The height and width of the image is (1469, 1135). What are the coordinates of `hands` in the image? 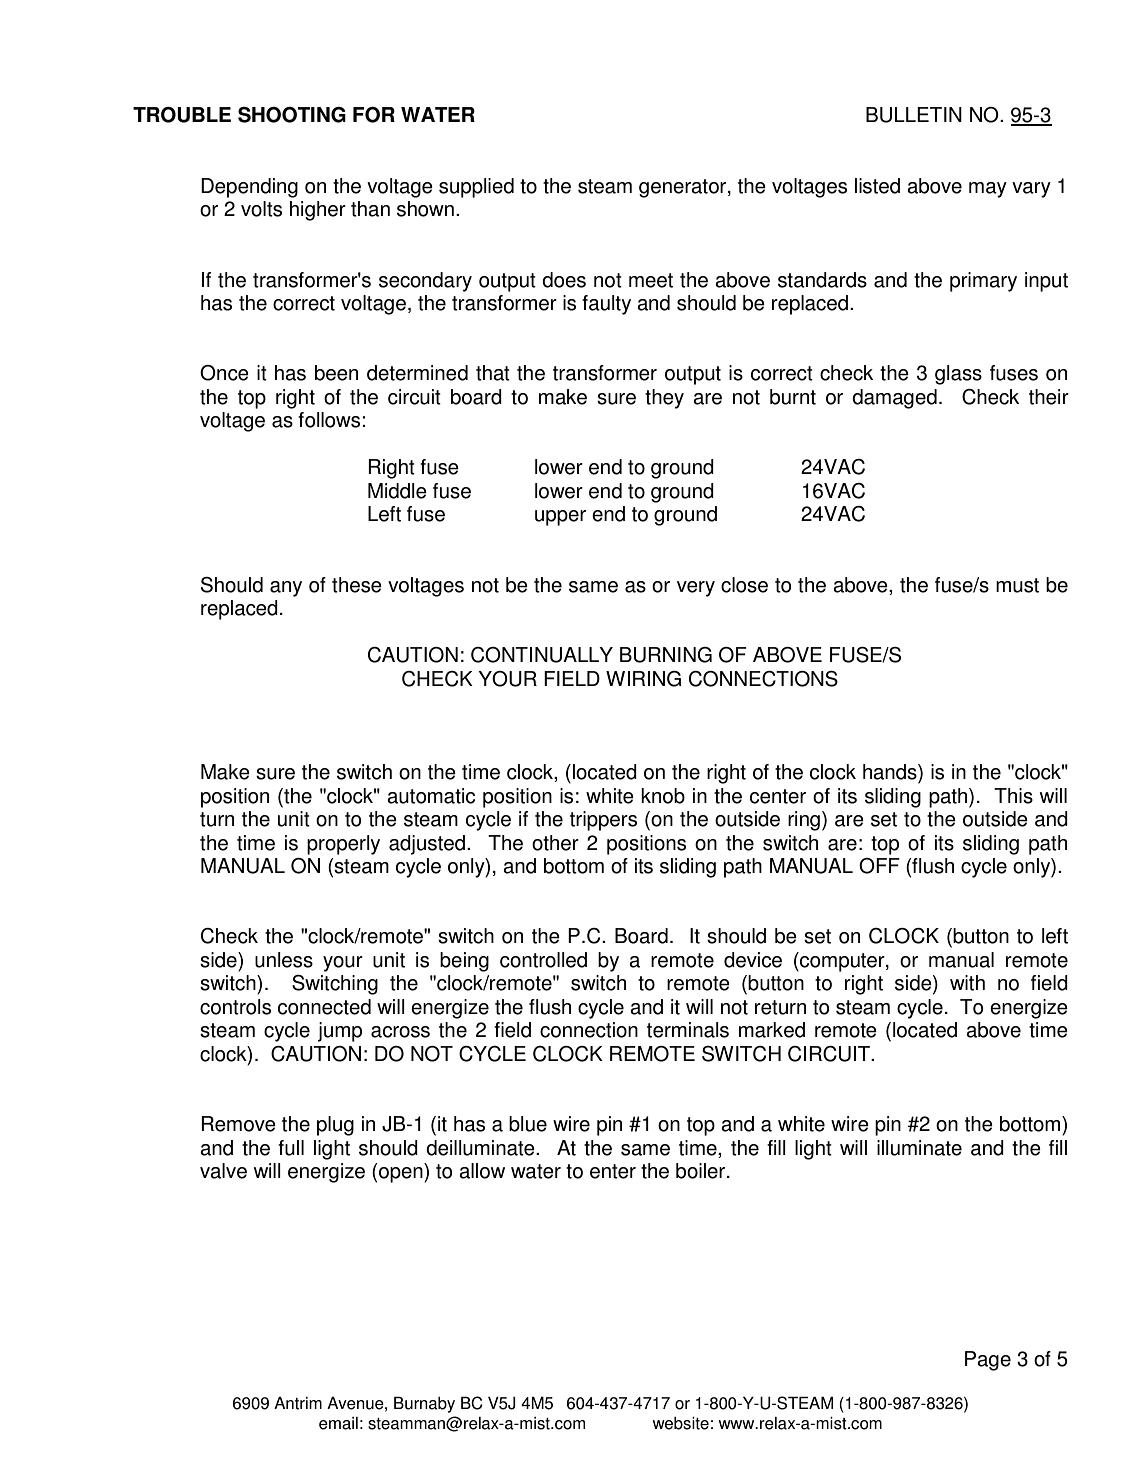 It's located at (891, 772).
